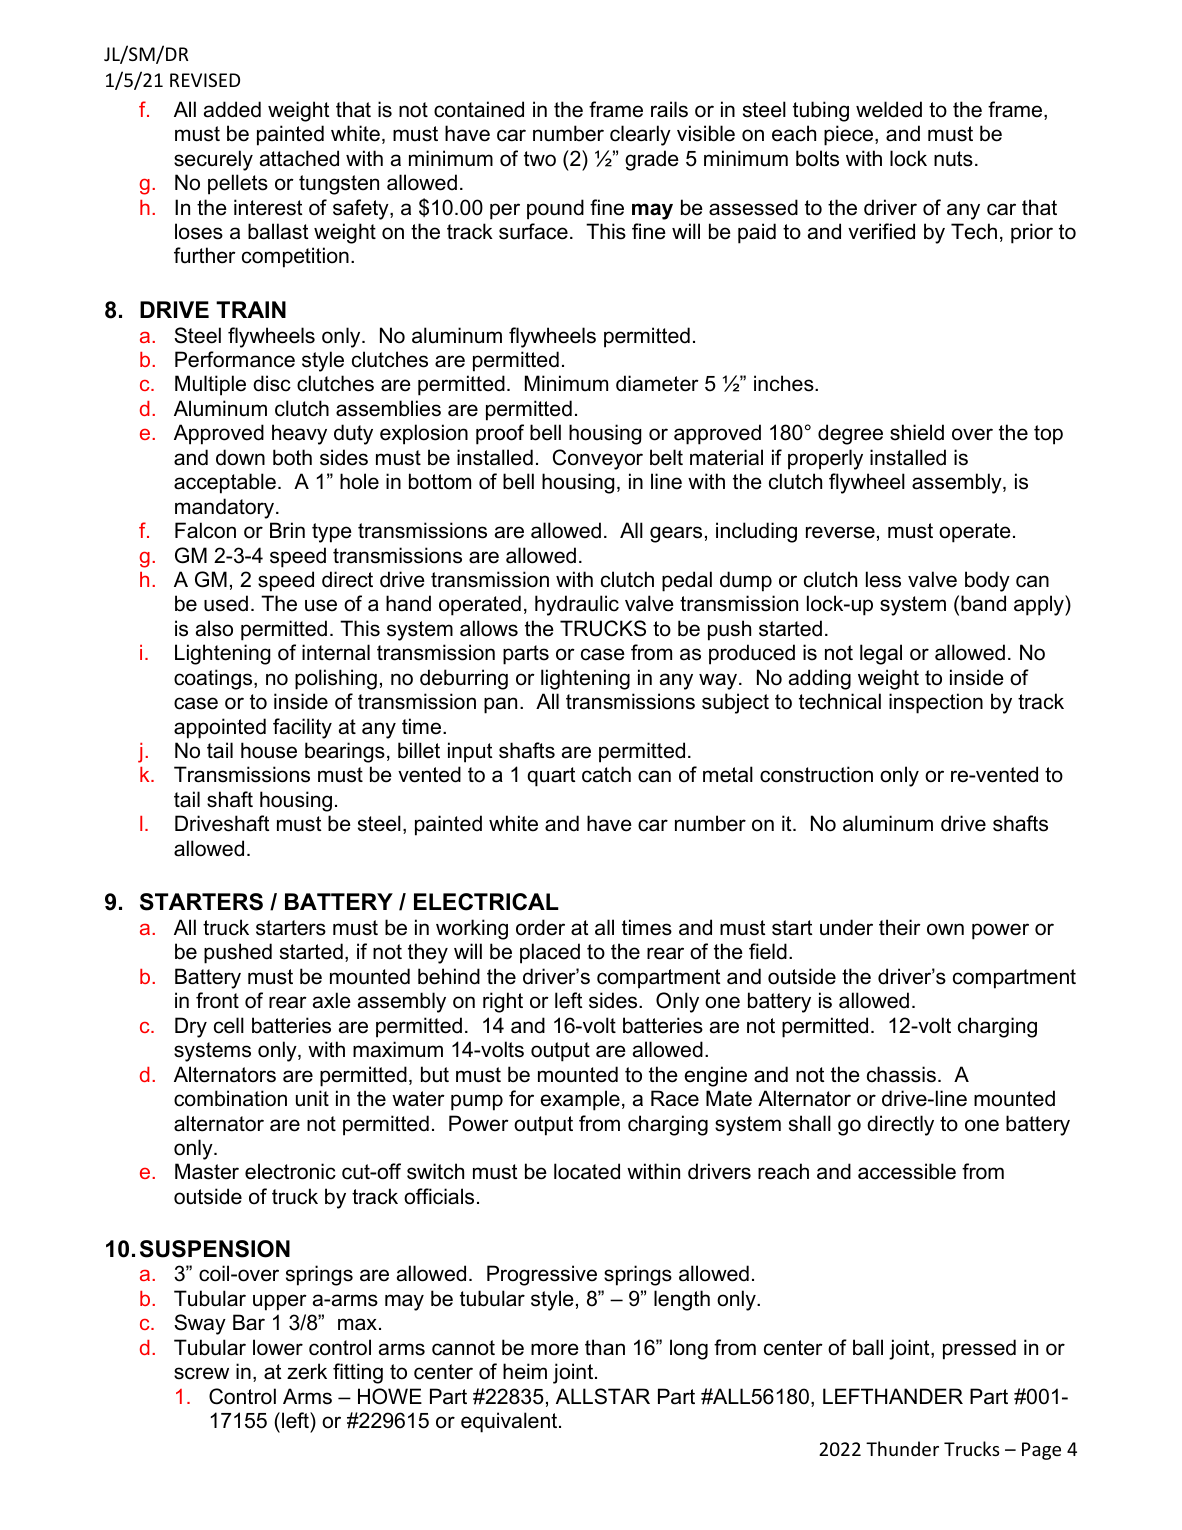 The image size is (1182, 1530). What do you see at coordinates (640, 135) in the image?
I see `clearly` at bounding box center [640, 135].
